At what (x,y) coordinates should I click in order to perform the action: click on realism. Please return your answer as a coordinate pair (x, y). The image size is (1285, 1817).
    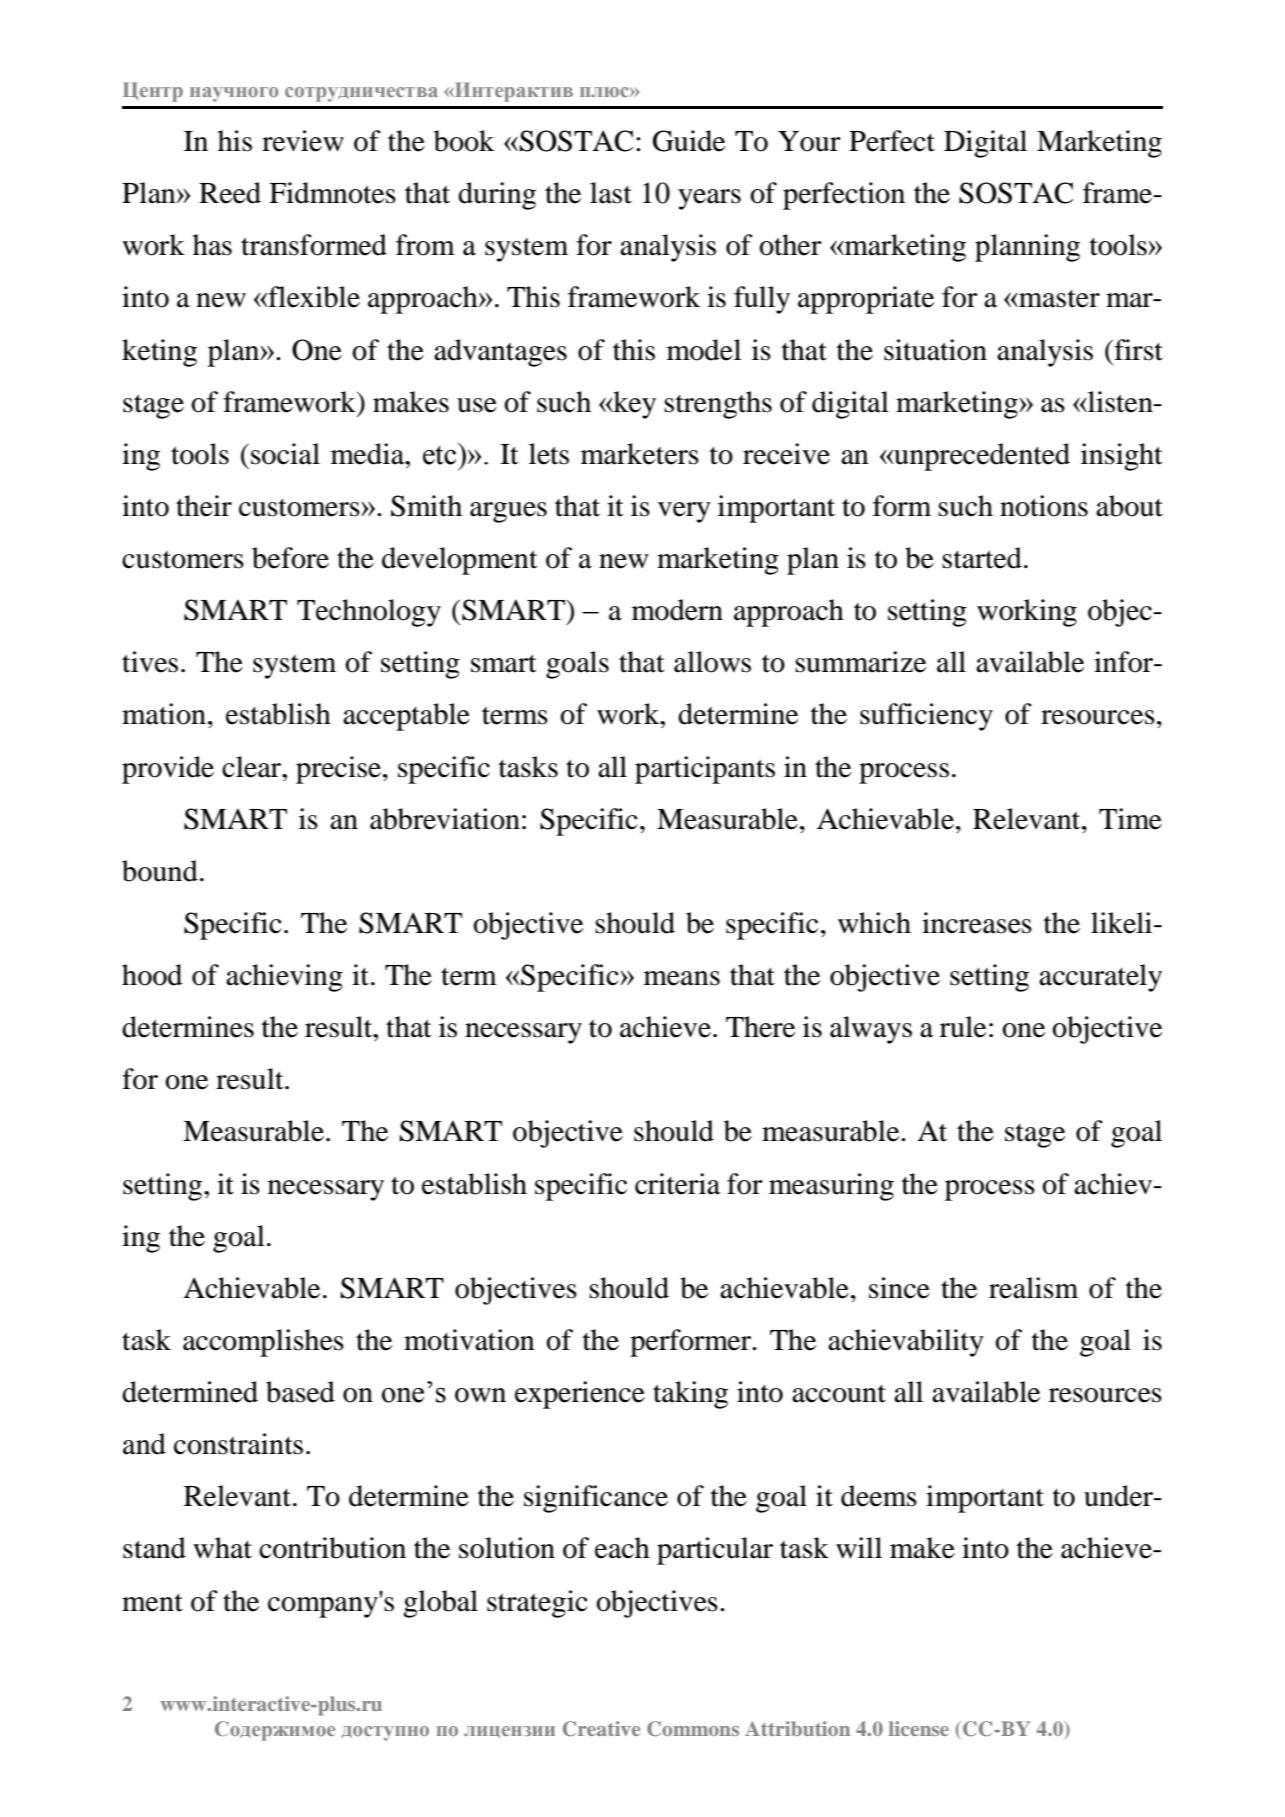
    Looking at the image, I should click on (1033, 1288).
